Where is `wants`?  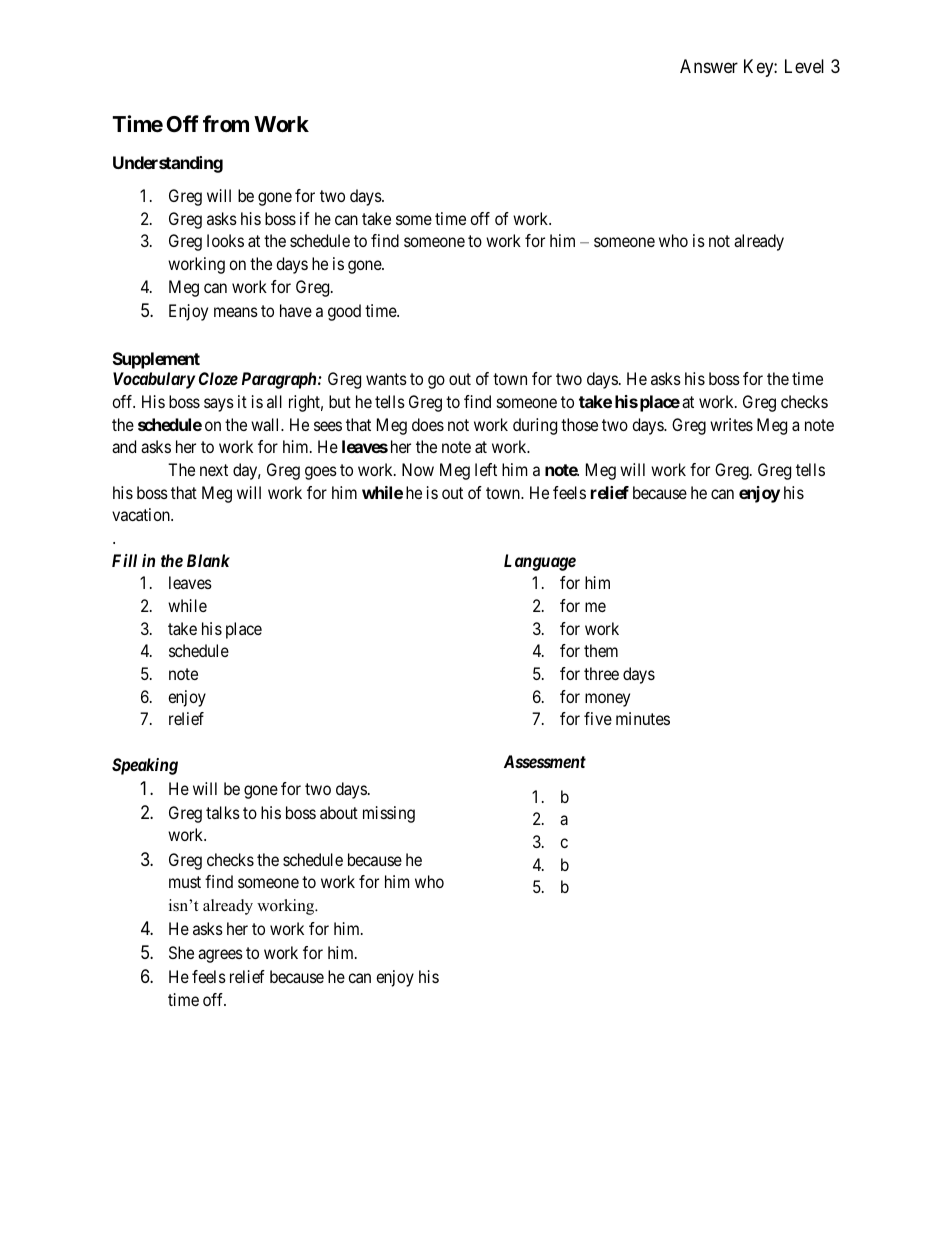
wants is located at coordinates (386, 379).
